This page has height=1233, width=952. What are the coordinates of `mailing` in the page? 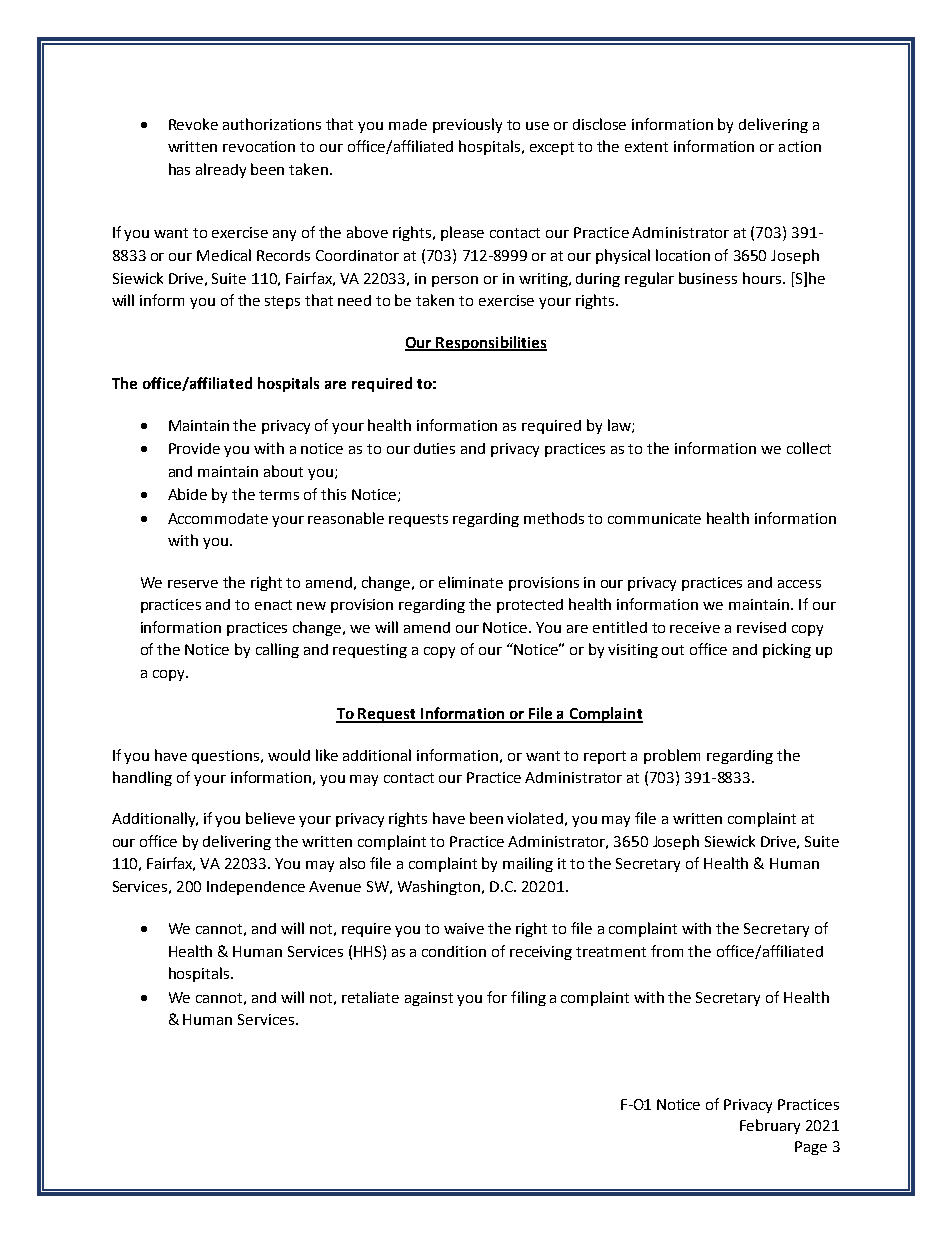 It's located at (528, 864).
